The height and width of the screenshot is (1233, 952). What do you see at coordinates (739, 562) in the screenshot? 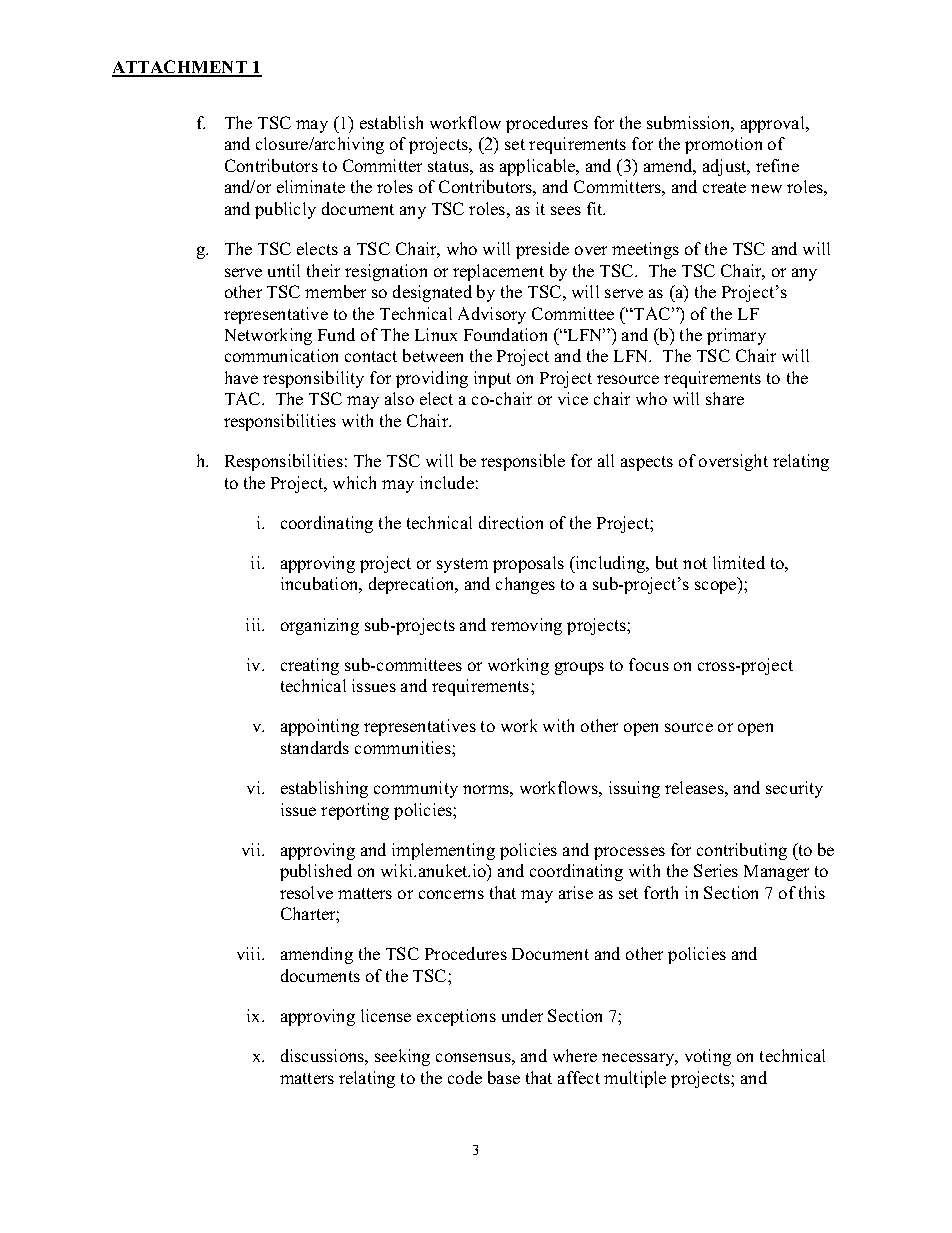
I see `limited` at bounding box center [739, 562].
